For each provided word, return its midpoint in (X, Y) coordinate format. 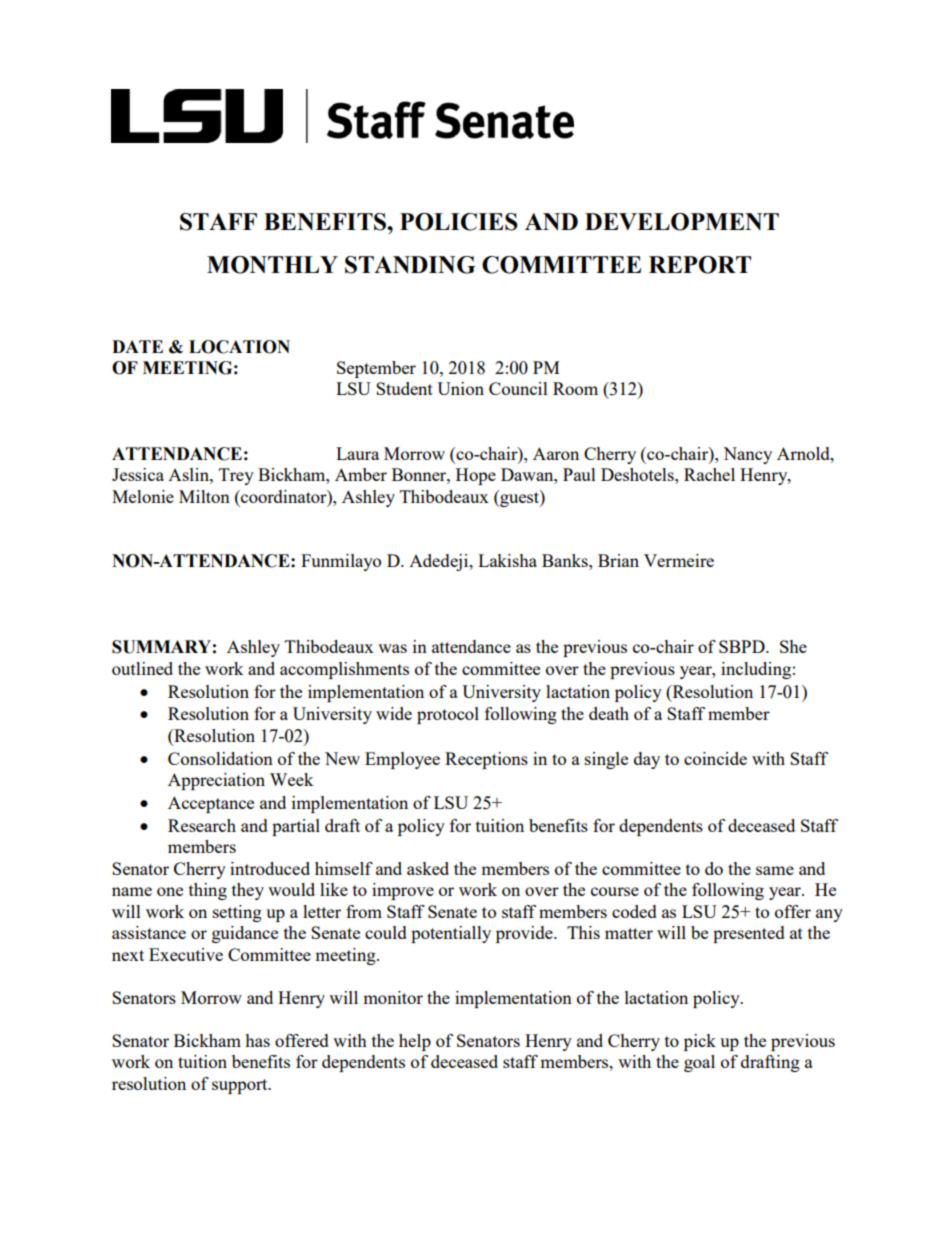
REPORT (700, 265)
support (241, 1086)
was (392, 648)
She (793, 646)
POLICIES (459, 222)
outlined (142, 668)
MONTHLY (272, 265)
